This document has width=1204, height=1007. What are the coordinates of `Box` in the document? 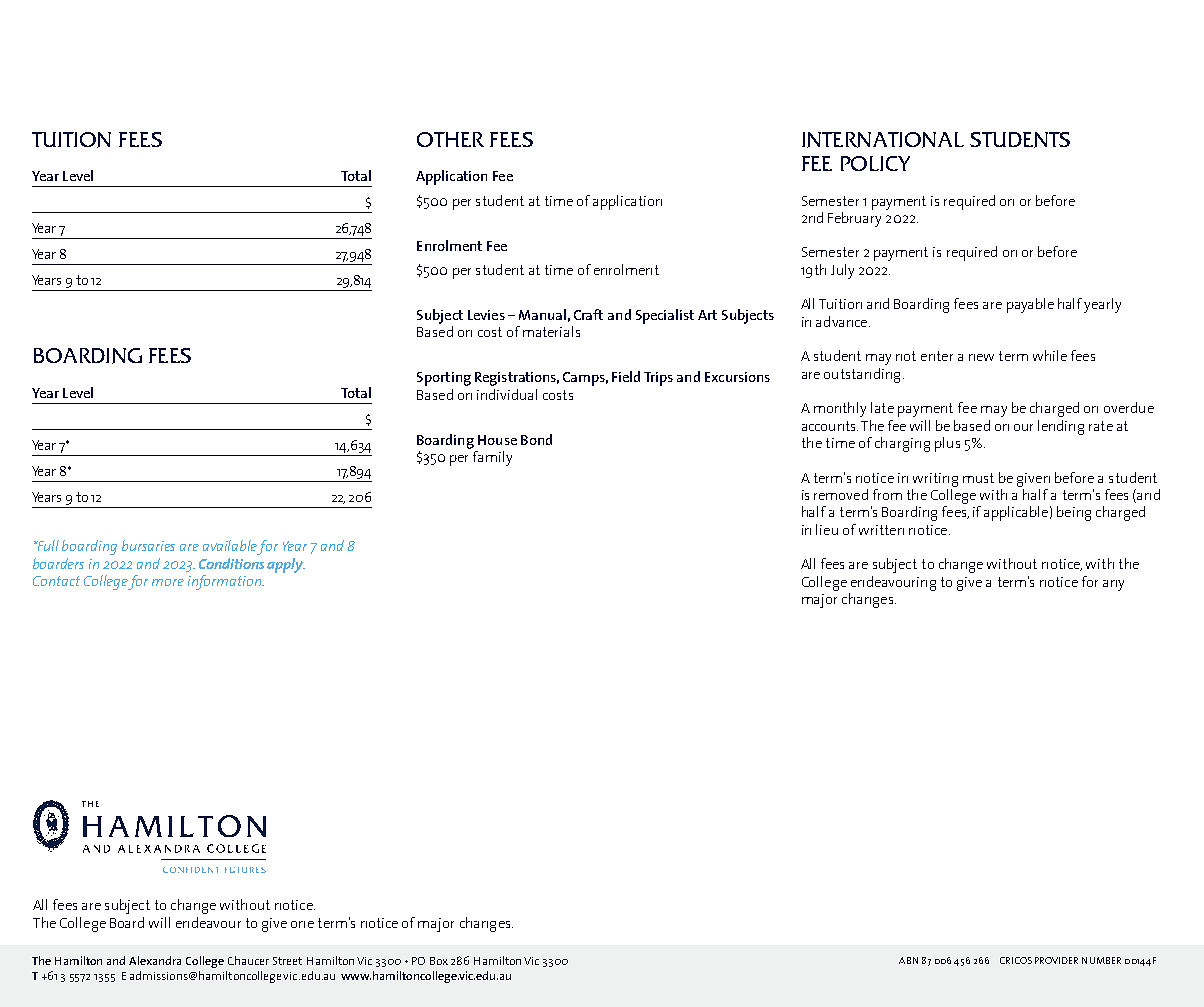 It's located at (439, 961).
